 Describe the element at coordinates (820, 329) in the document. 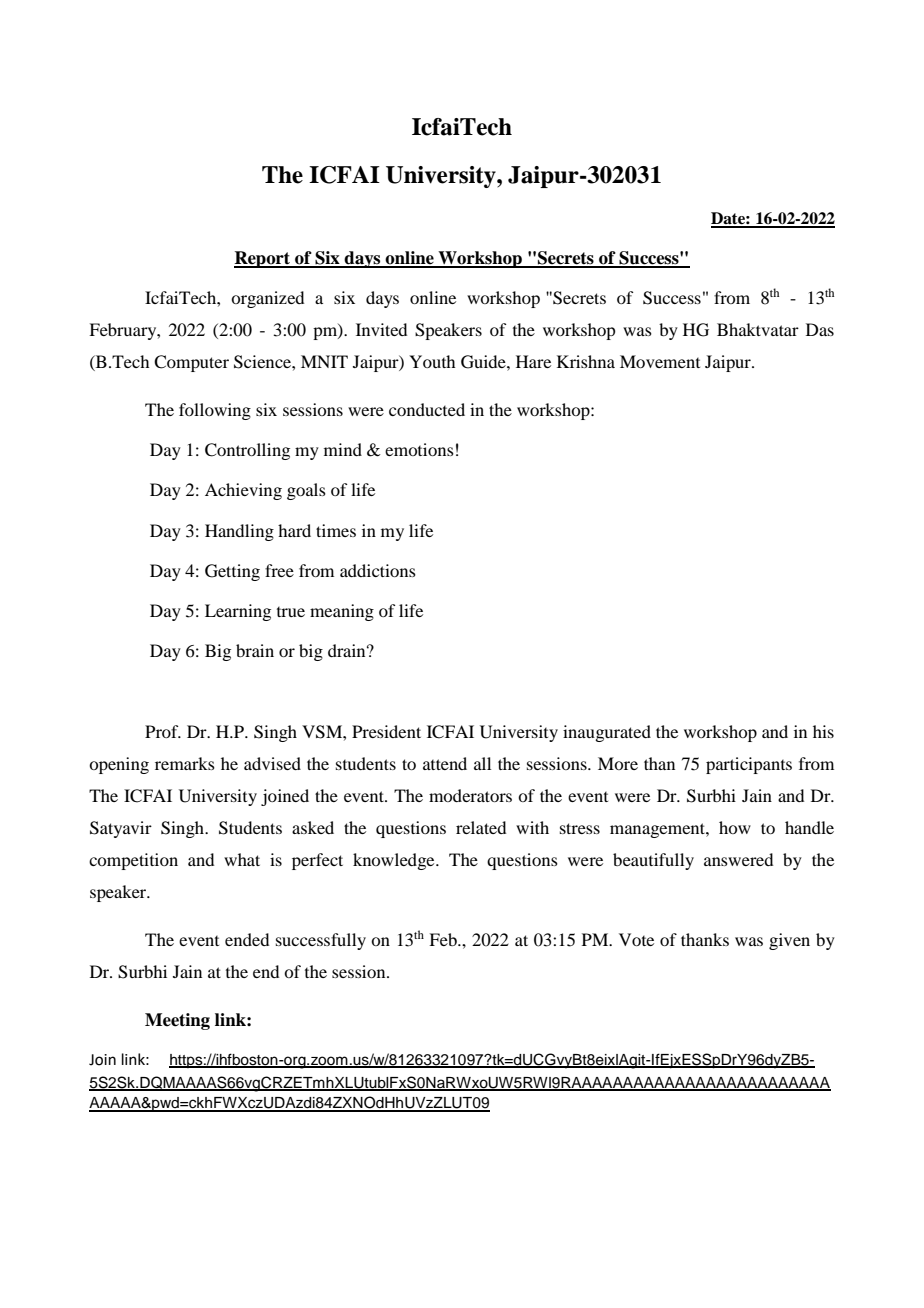

I see `Das` at that location.
